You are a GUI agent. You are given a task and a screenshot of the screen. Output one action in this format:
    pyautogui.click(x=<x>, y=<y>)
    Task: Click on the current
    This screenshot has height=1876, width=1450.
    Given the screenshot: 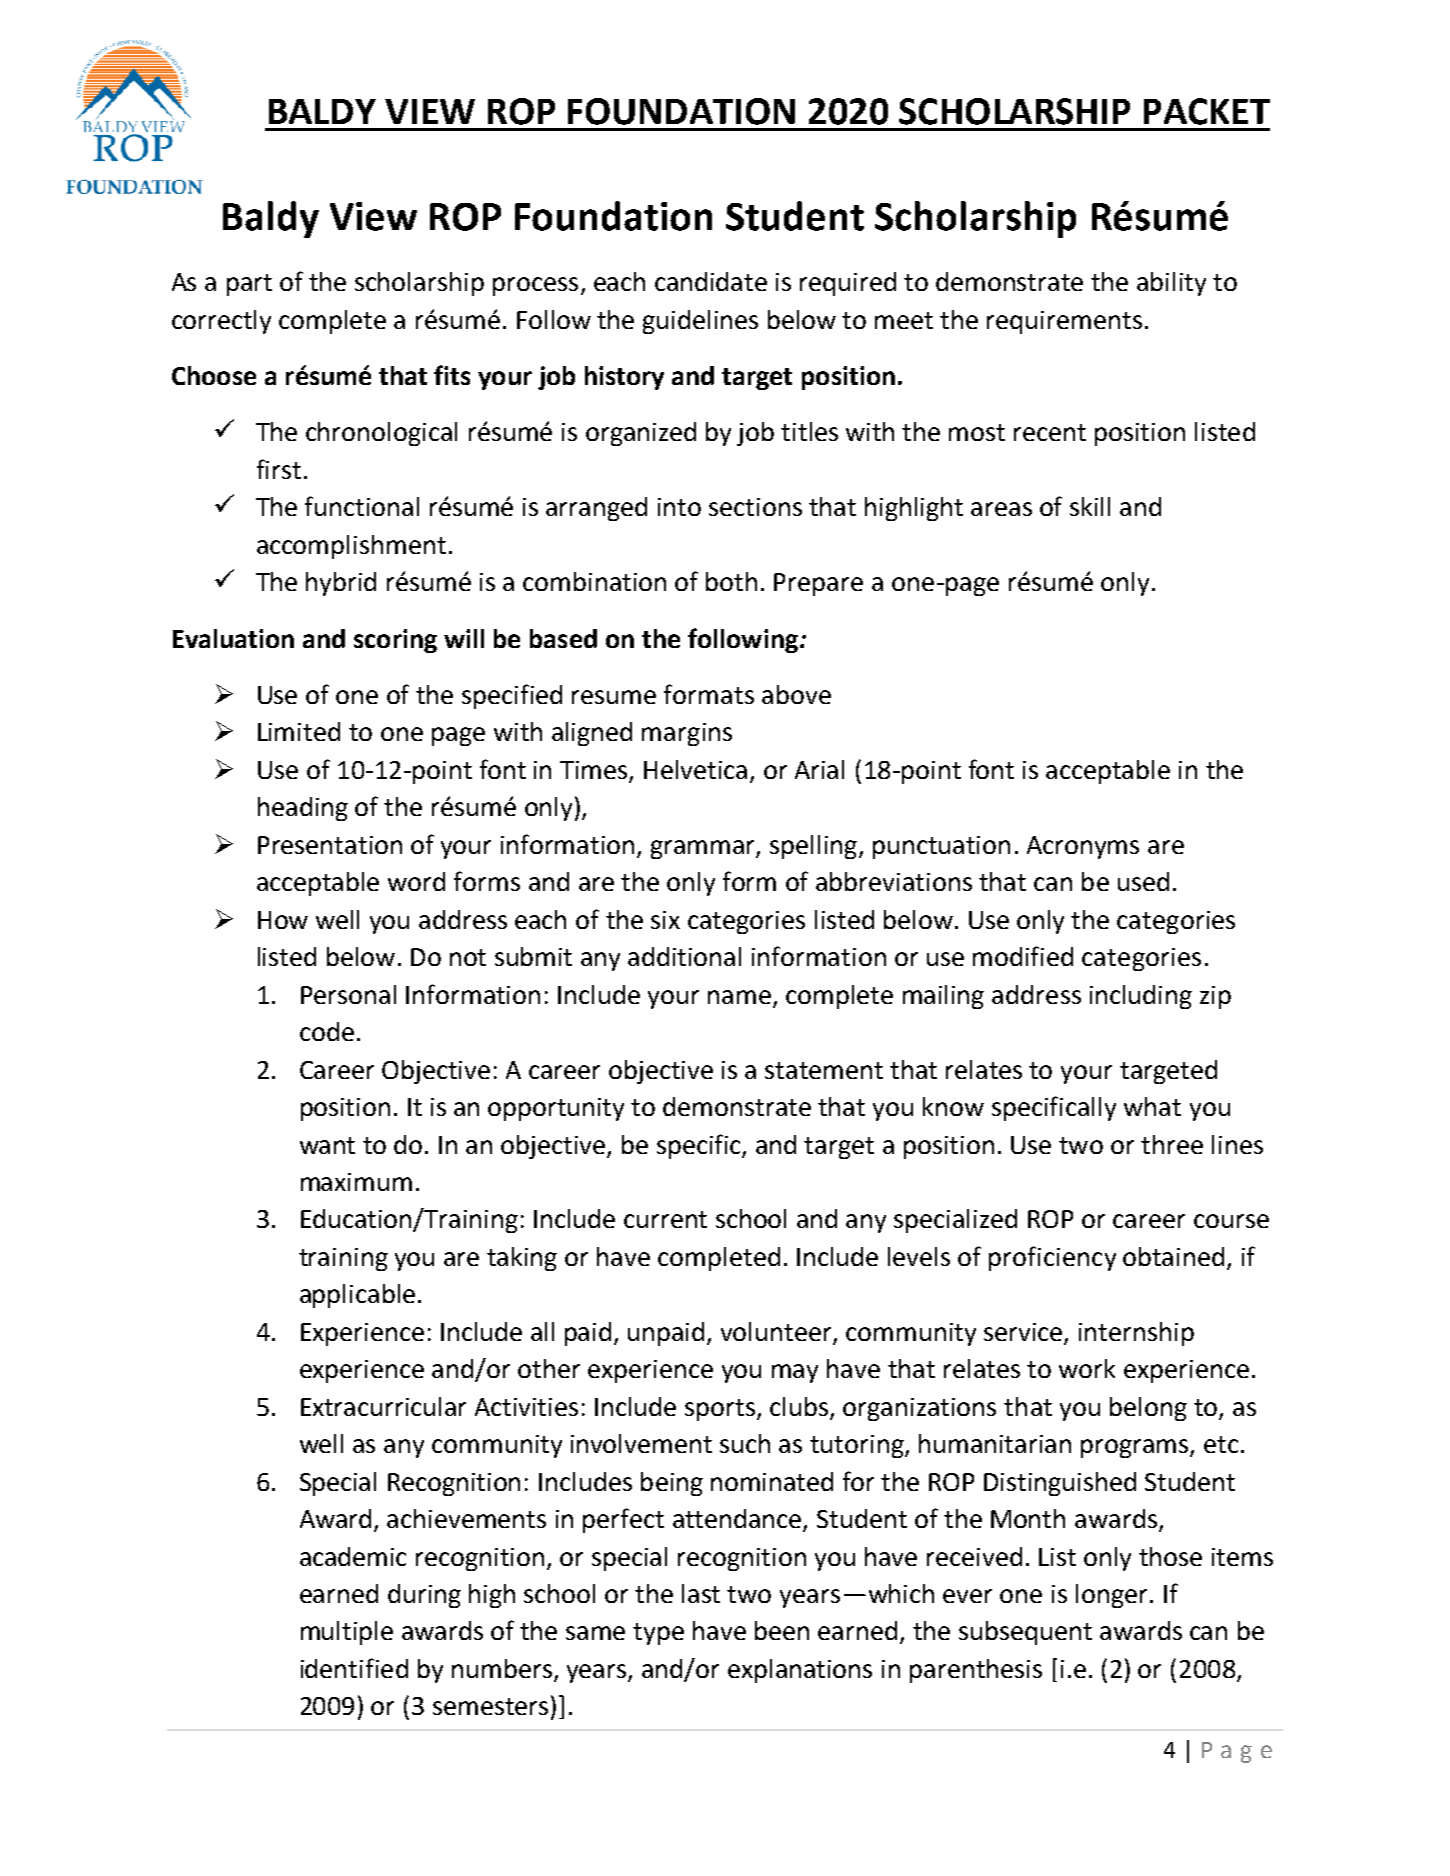 What is the action you would take?
    pyautogui.click(x=665, y=1219)
